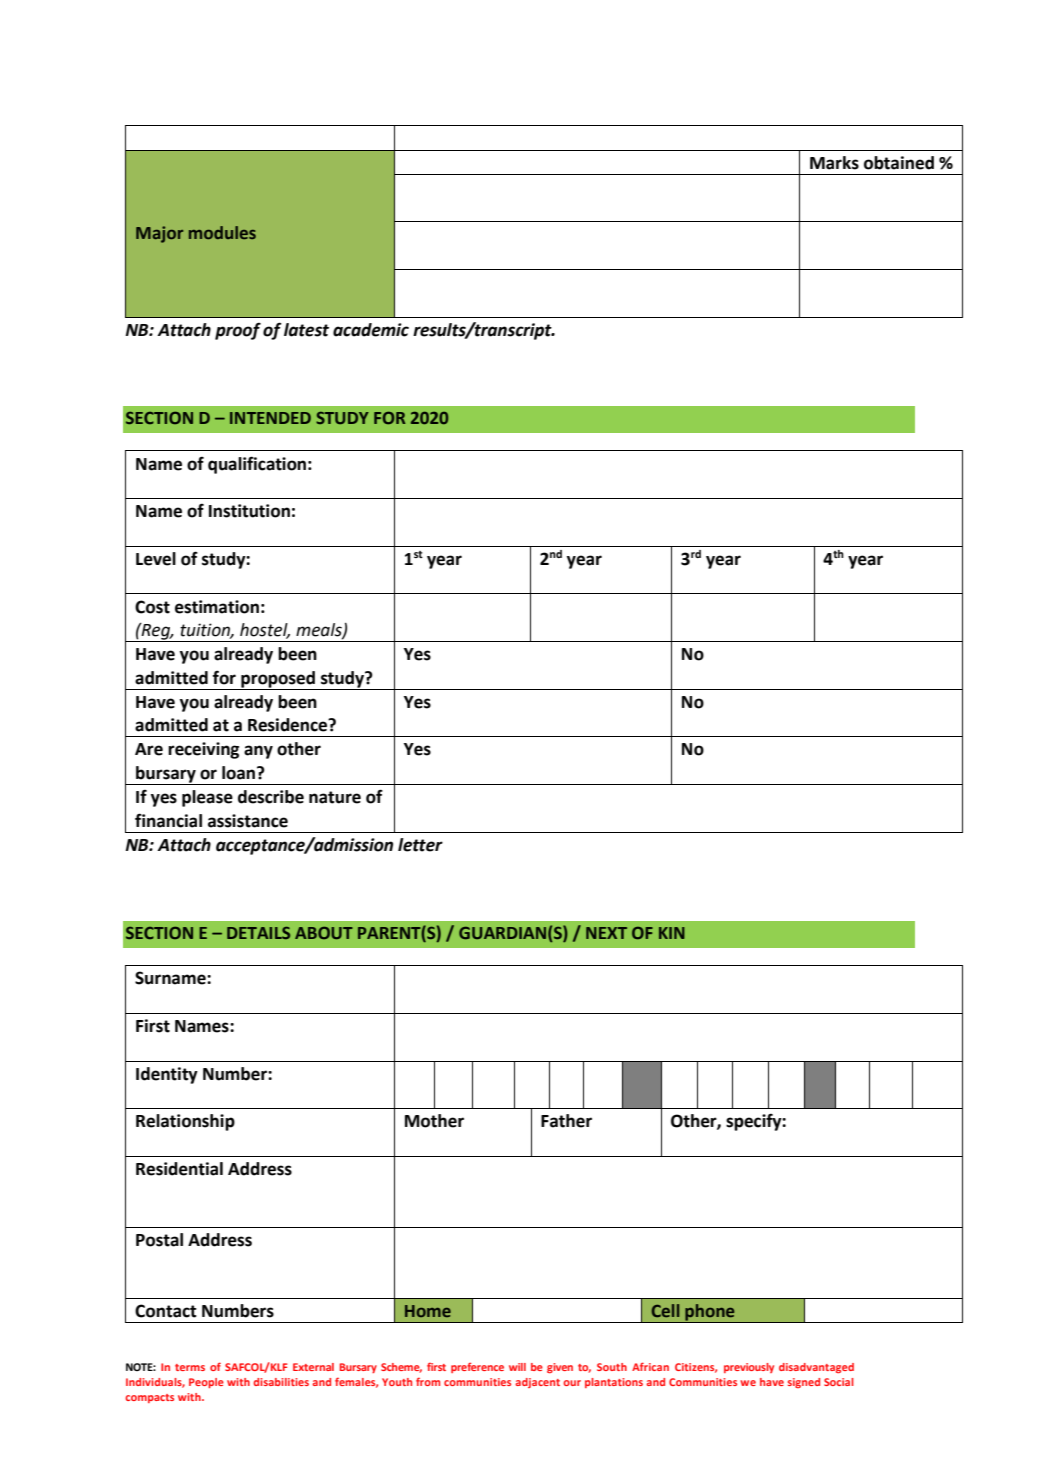  Describe the element at coordinates (672, 933) in the document. I see `KIN` at that location.
